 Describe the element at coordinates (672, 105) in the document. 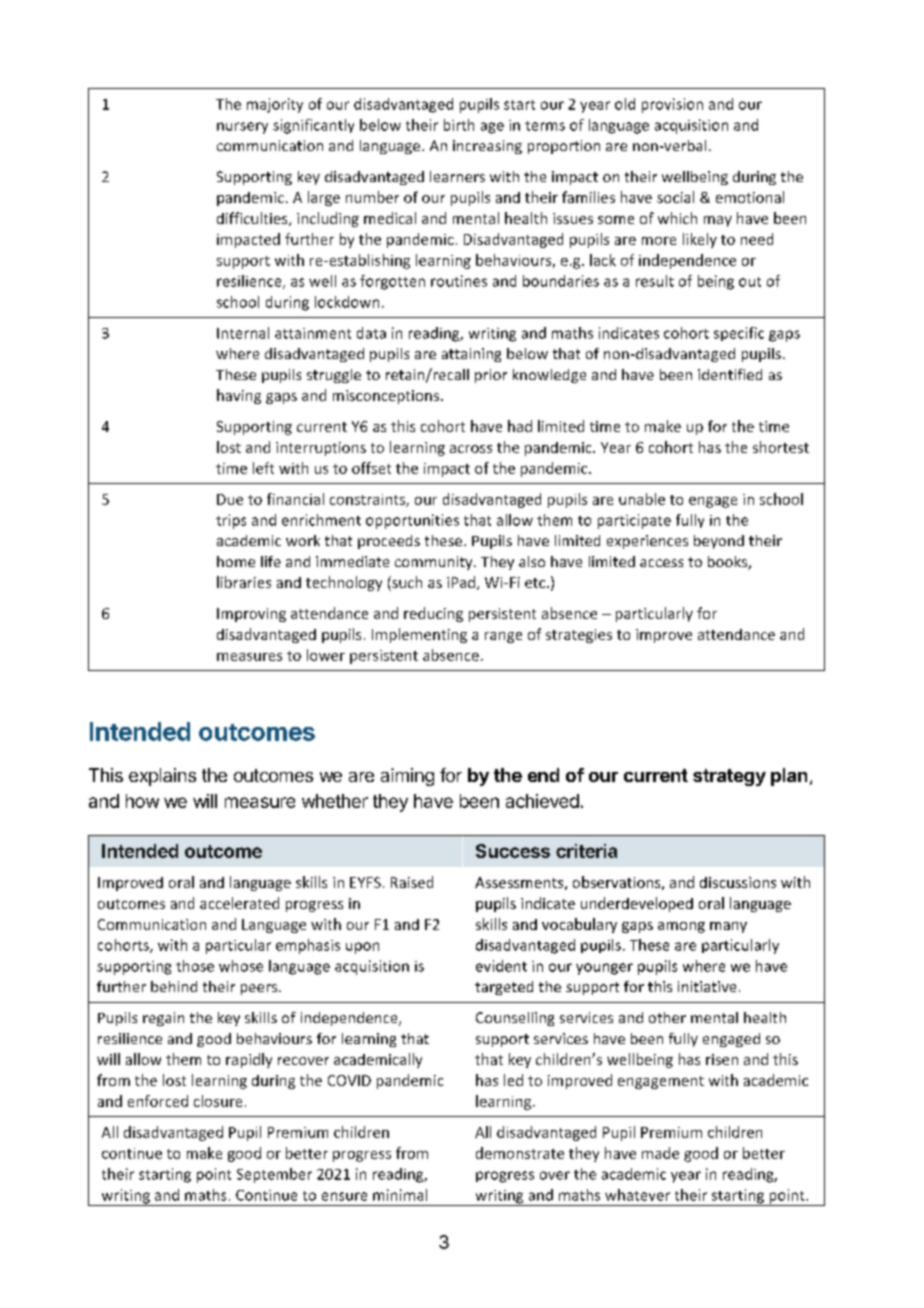

I see `provision` at that location.
